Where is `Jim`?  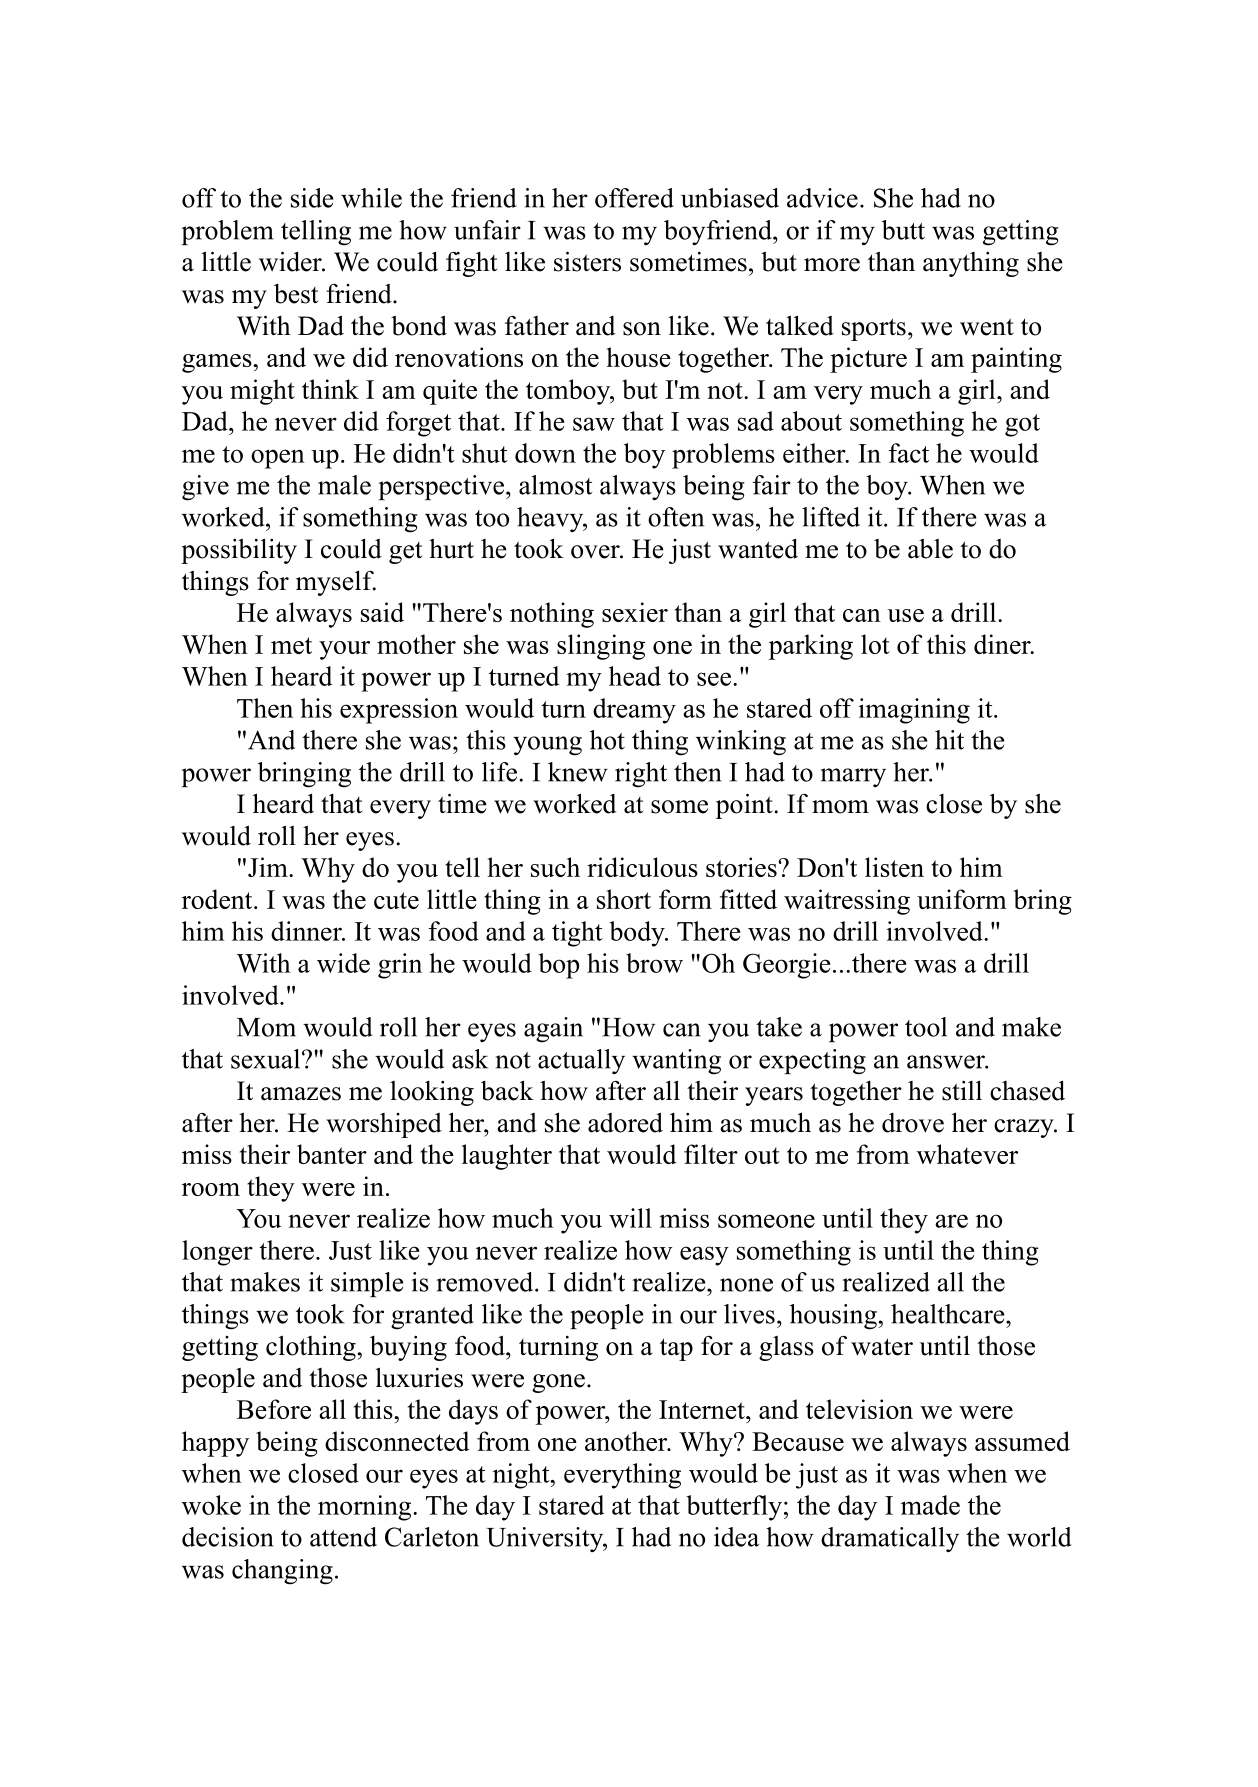 Jim is located at coordinates (269, 867).
